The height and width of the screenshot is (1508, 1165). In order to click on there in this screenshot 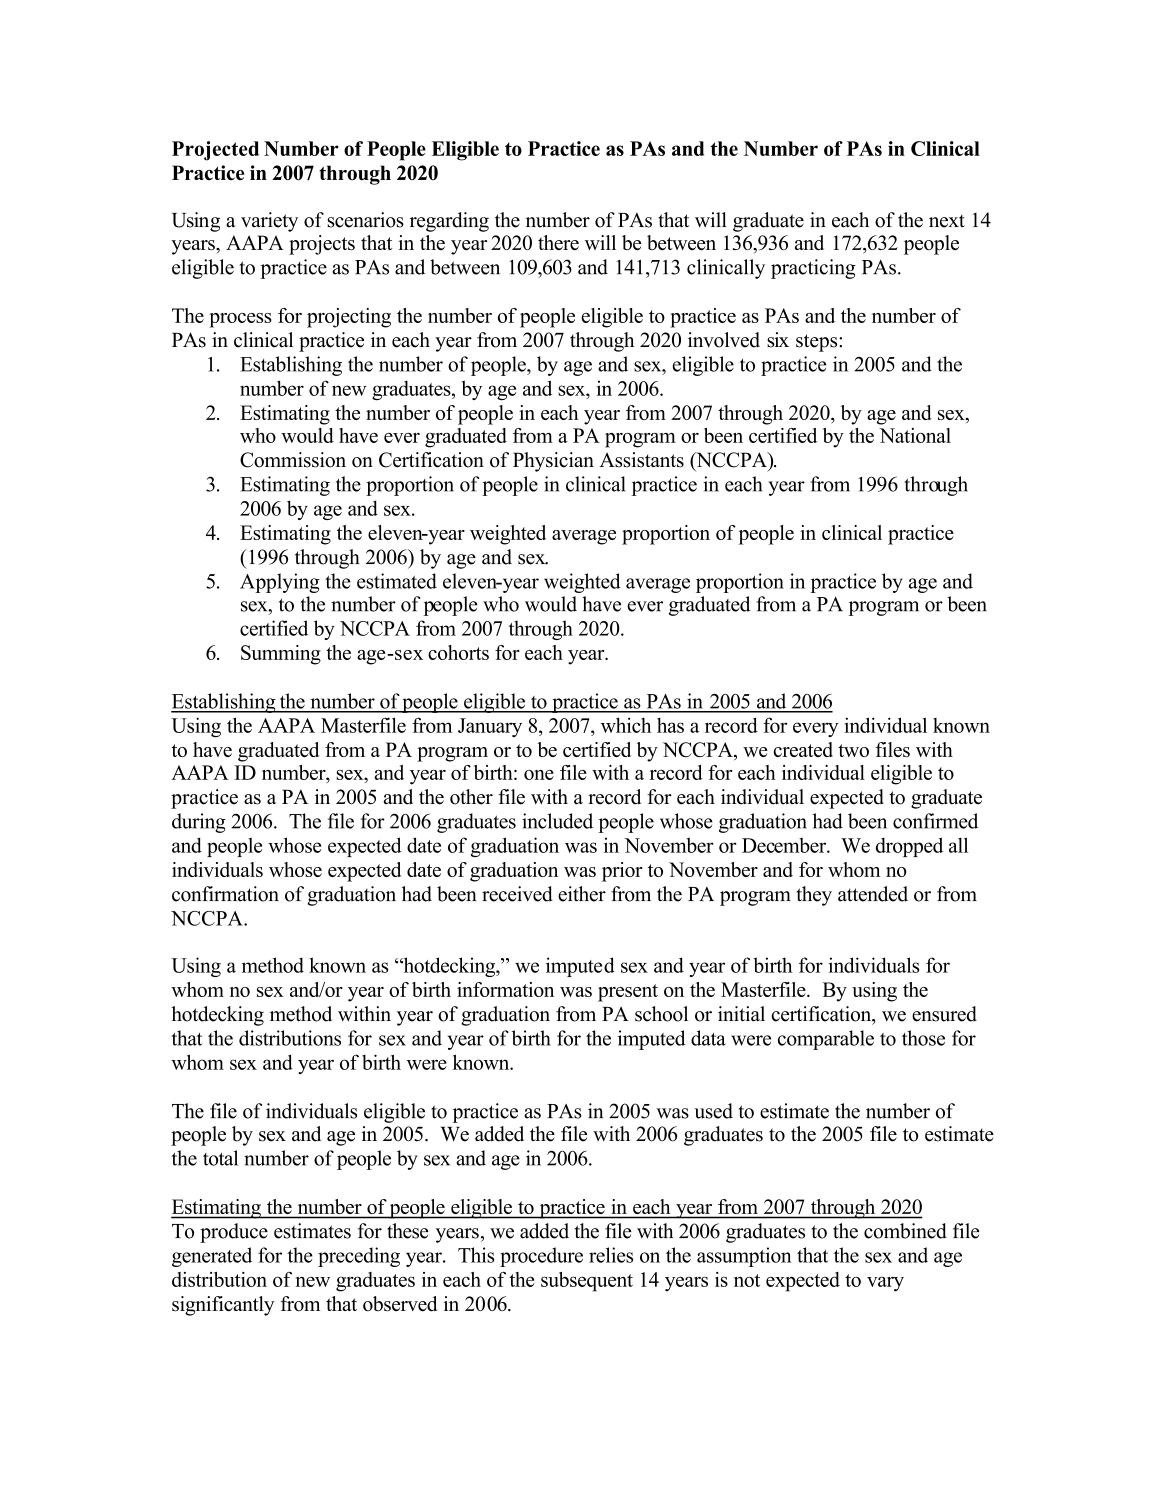, I will do `click(558, 242)`.
